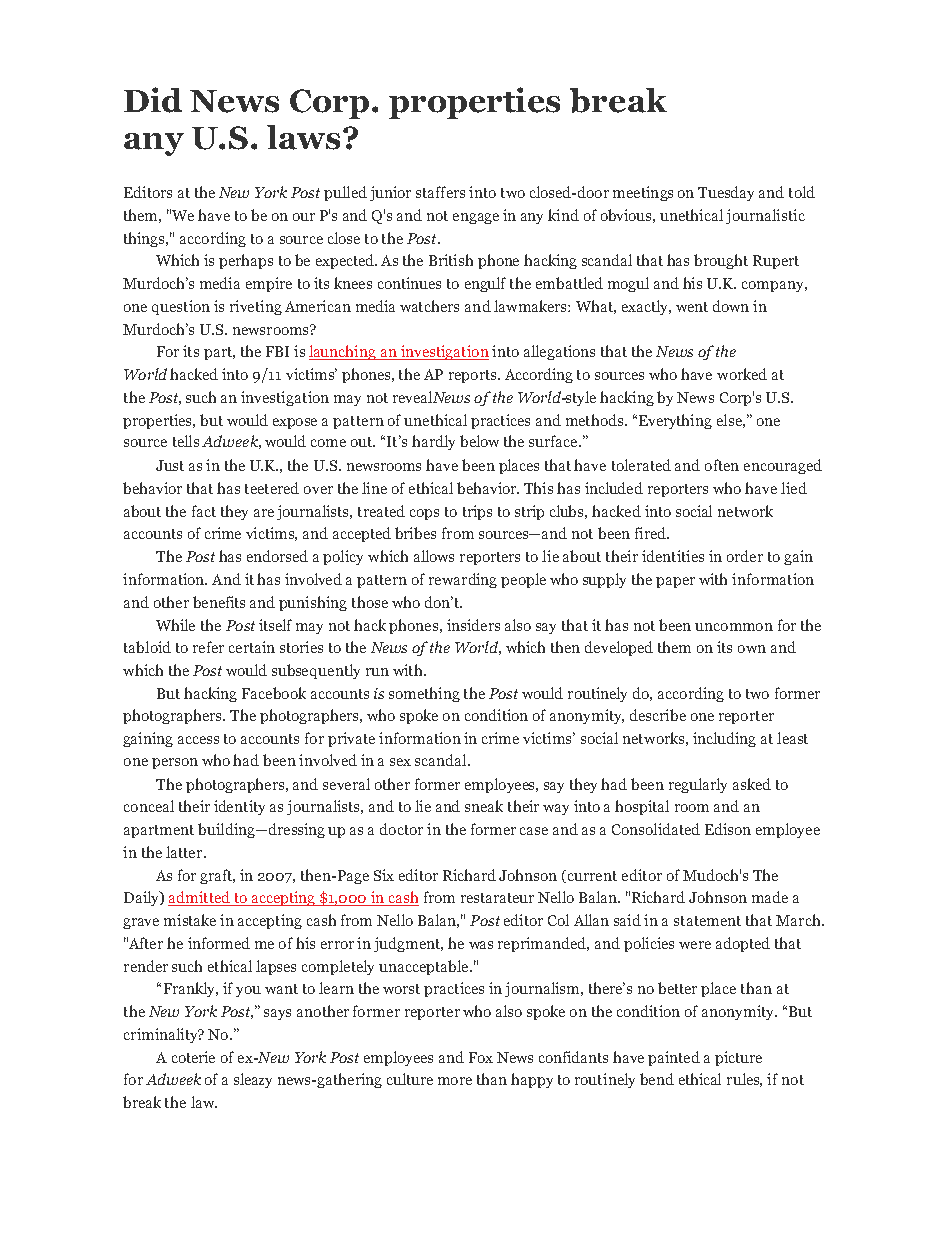 Image resolution: width=952 pixels, height=1233 pixels. I want to click on often, so click(722, 465).
